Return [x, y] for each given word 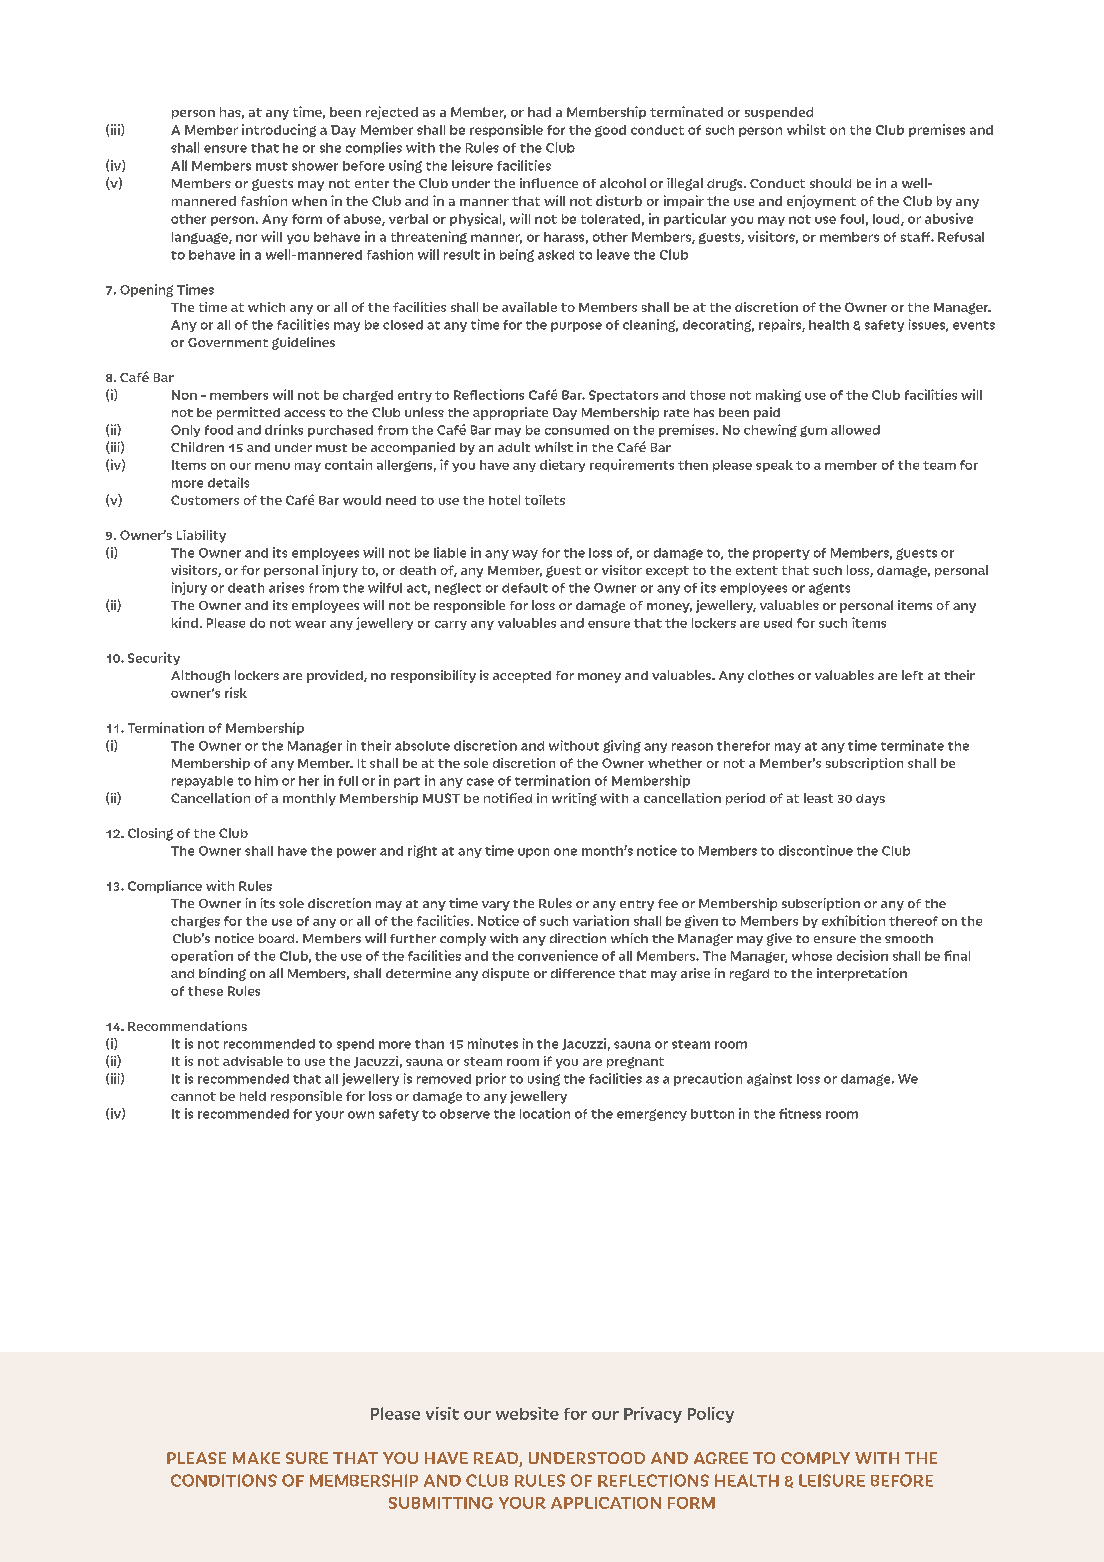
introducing [279, 130]
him [266, 780]
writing [574, 799]
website [527, 1413]
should [830, 183]
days [870, 800]
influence [549, 183]
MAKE [256, 1458]
